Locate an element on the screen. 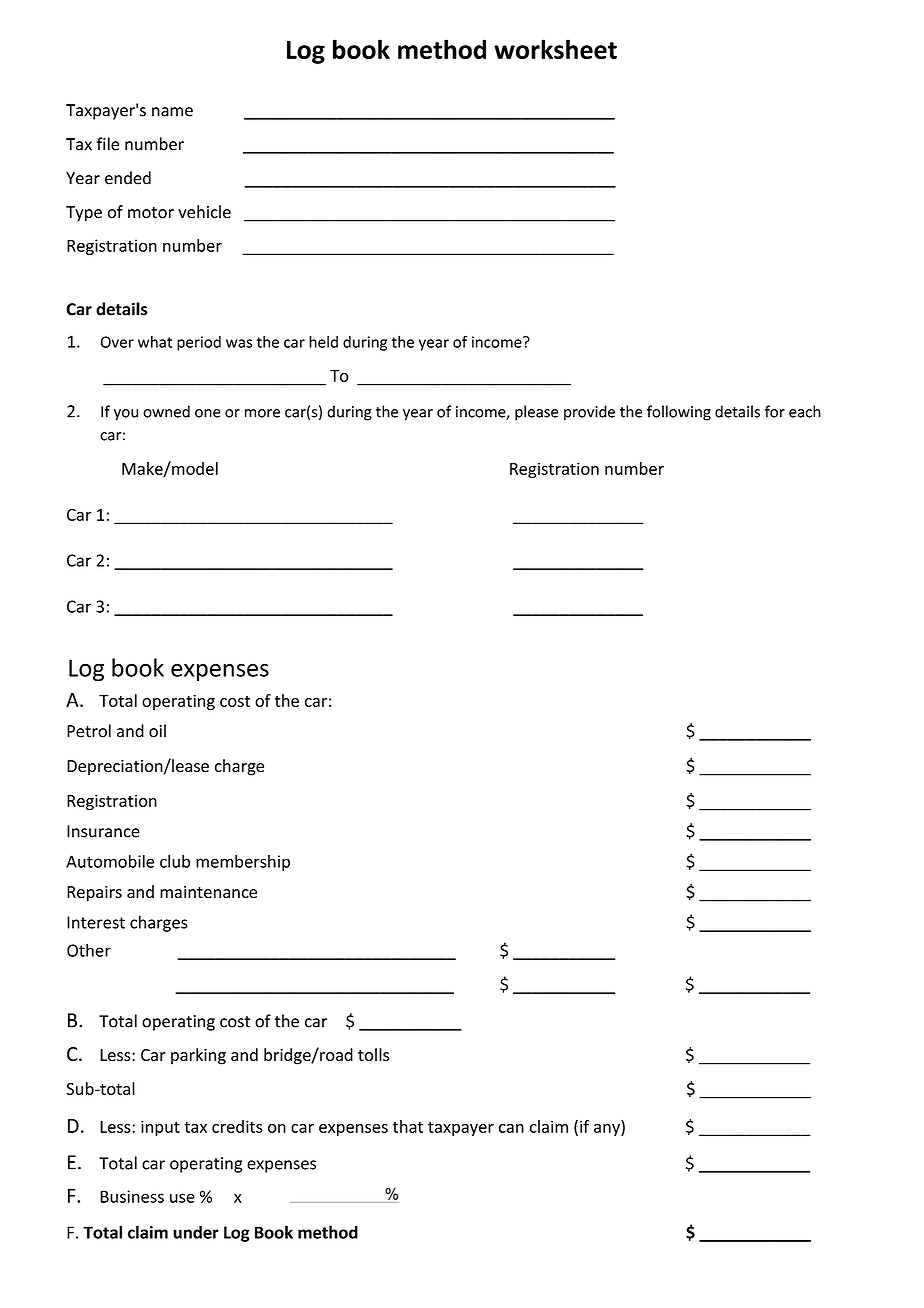 This screenshot has width=924, height=1308. membership is located at coordinates (243, 863).
